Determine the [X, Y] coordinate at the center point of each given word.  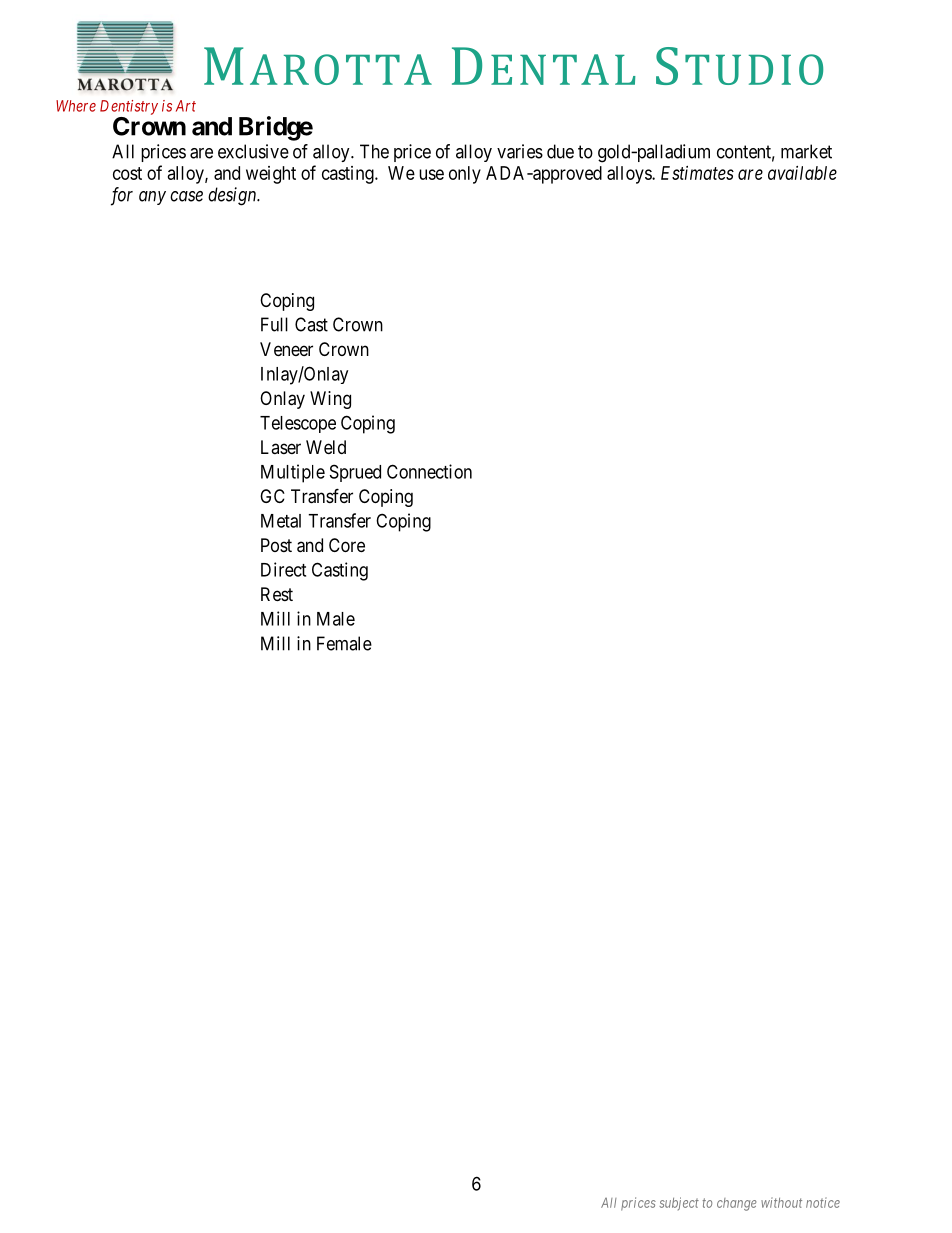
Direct [283, 569]
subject [679, 1203]
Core [347, 545]
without [781, 1202]
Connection [429, 471]
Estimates [697, 173]
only [465, 175]
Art [186, 106]
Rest [277, 594]
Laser [281, 447]
